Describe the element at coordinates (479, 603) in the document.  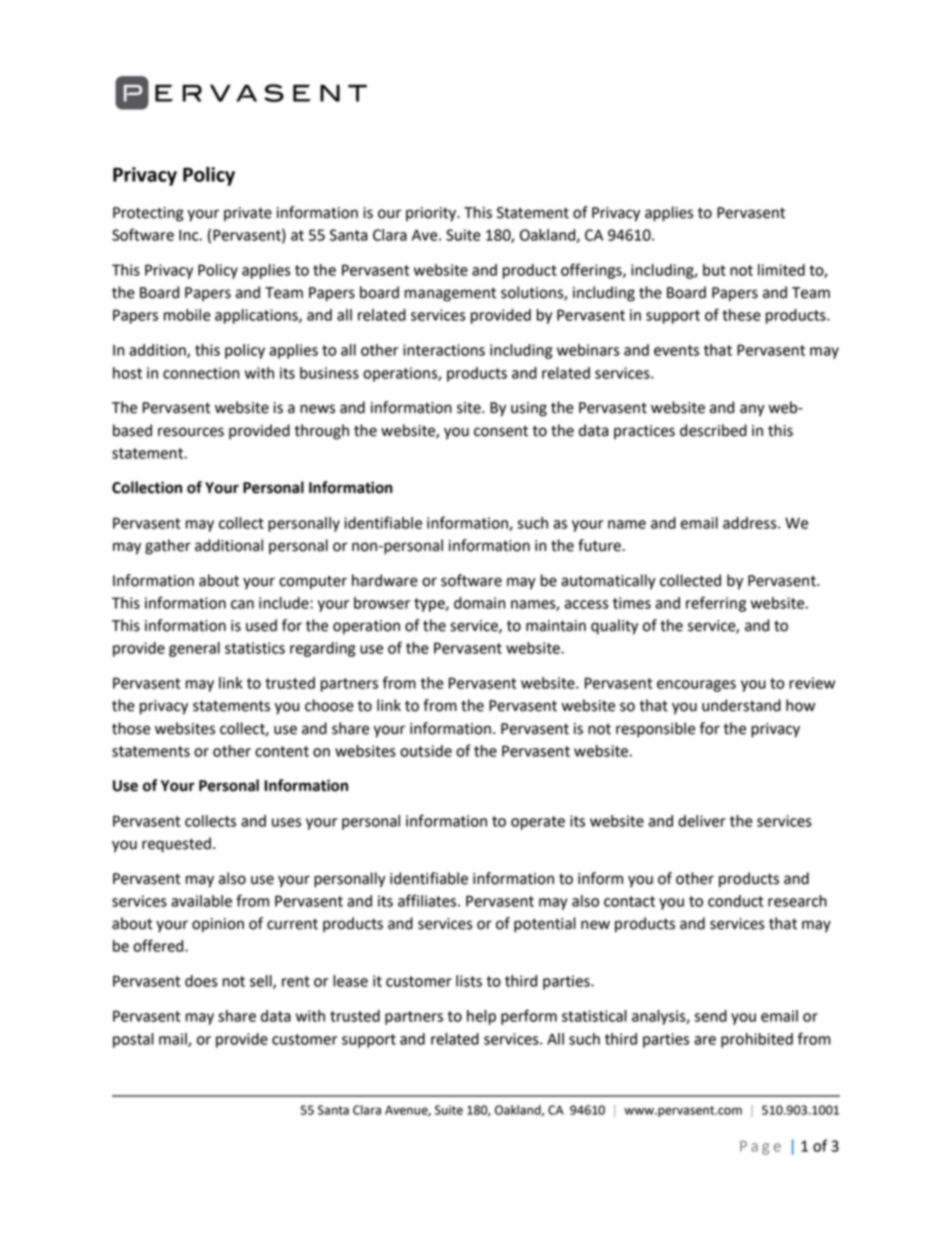
I see `domain` at that location.
